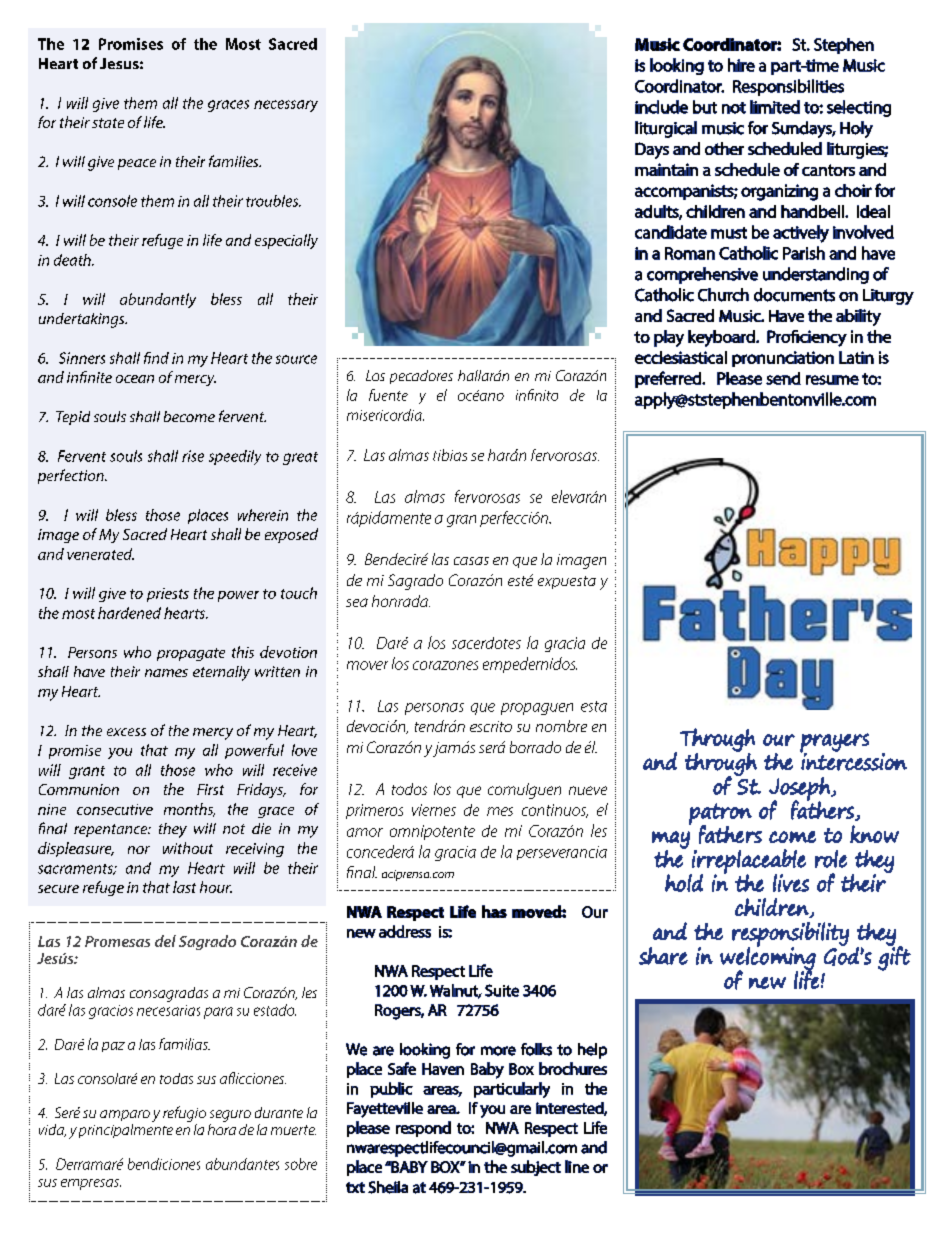  What do you see at coordinates (286, 106) in the page?
I see `necessary` at bounding box center [286, 106].
